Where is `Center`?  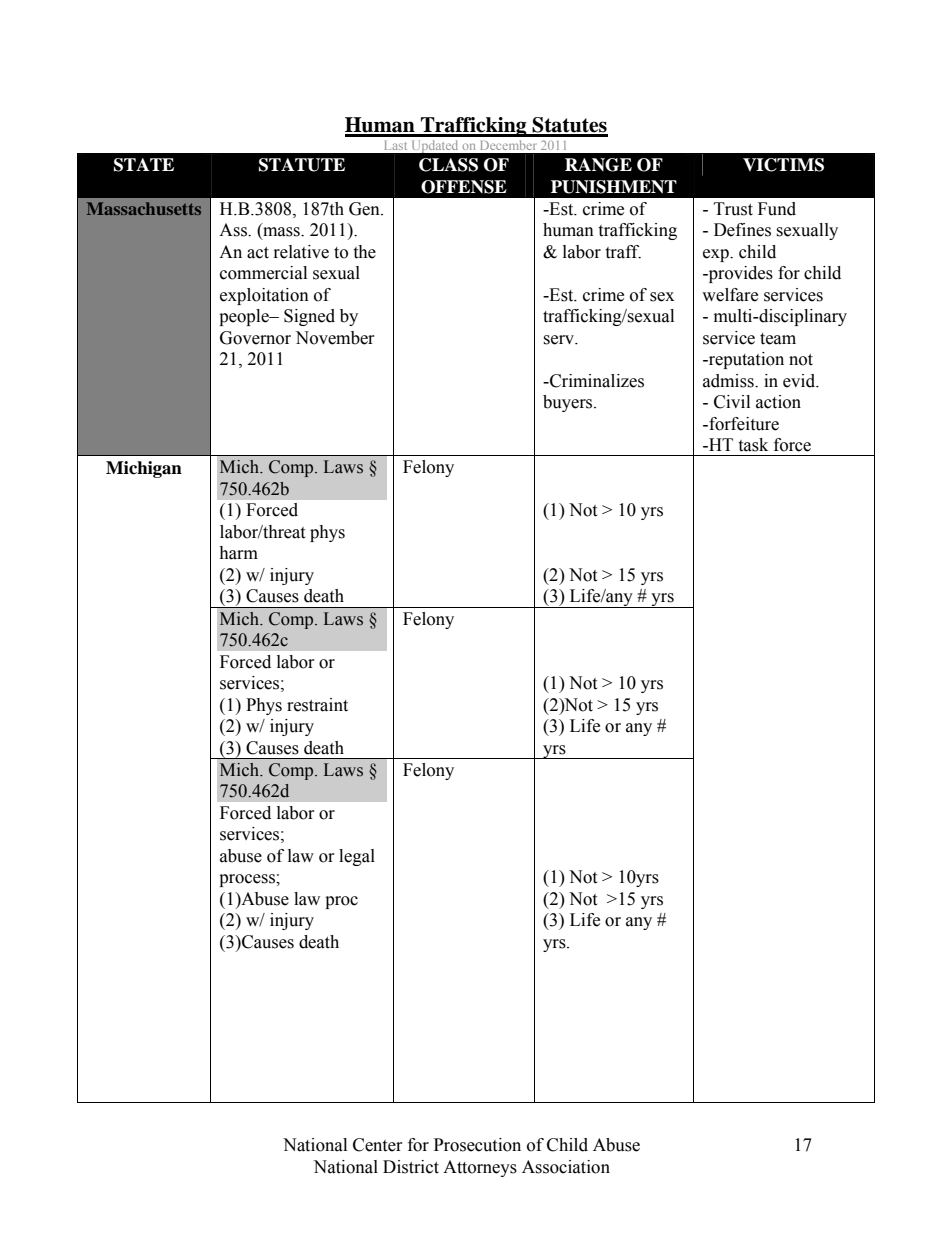
Center is located at coordinates (378, 1145).
